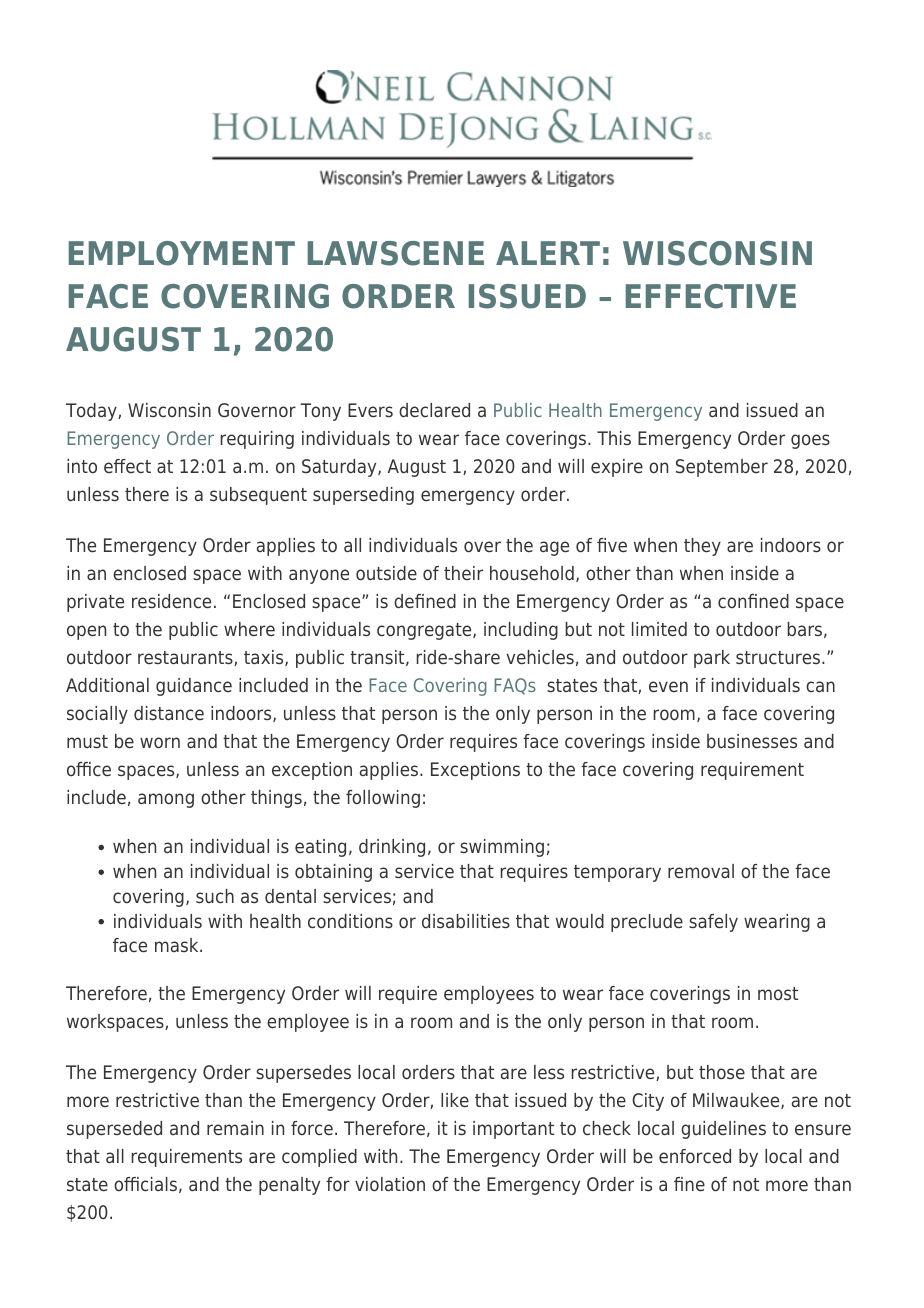 Image resolution: width=924 pixels, height=1308 pixels. Describe the element at coordinates (502, 848) in the screenshot. I see `swimming` at that location.
